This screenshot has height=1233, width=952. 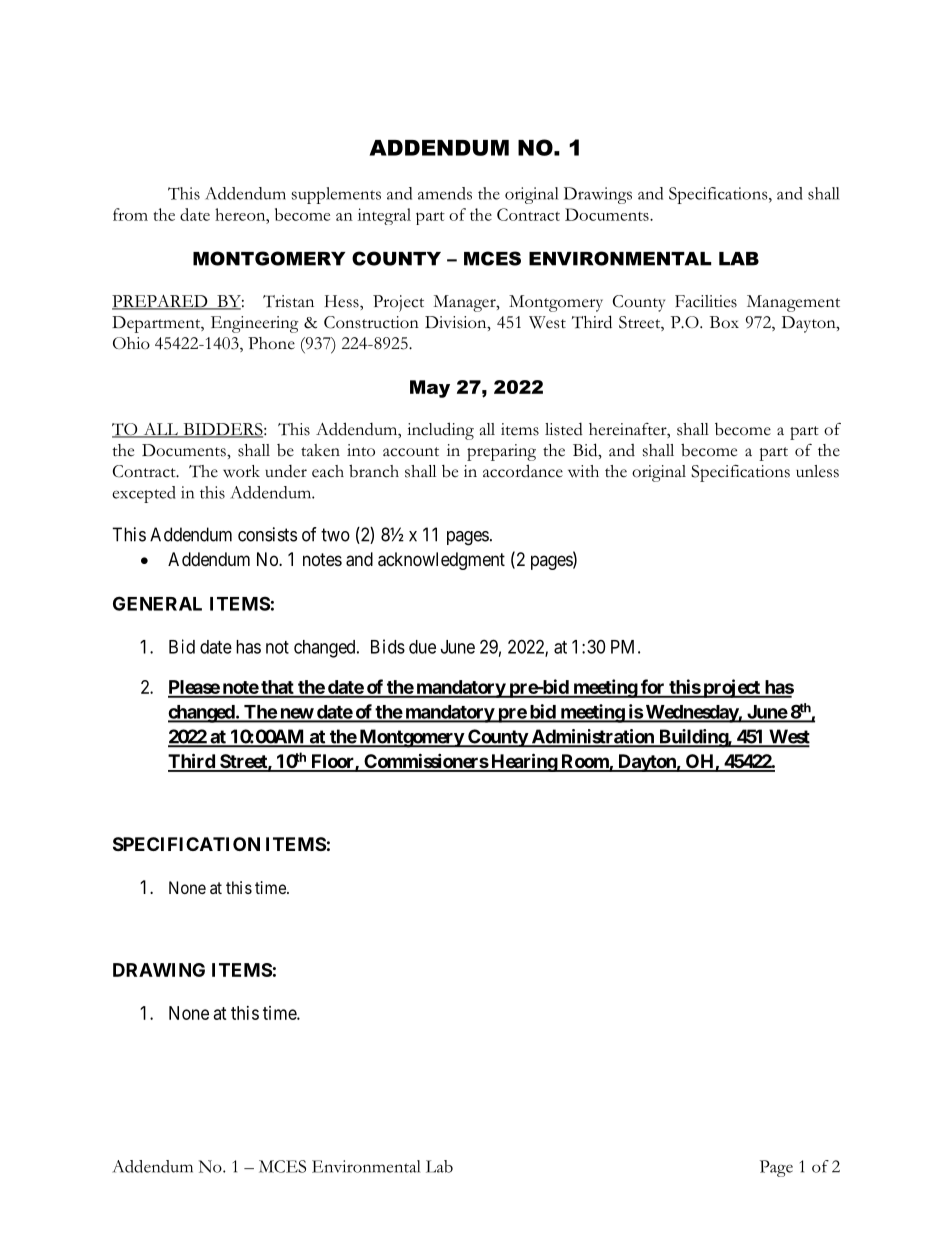 What do you see at coordinates (817, 471) in the screenshot?
I see `unless` at bounding box center [817, 471].
